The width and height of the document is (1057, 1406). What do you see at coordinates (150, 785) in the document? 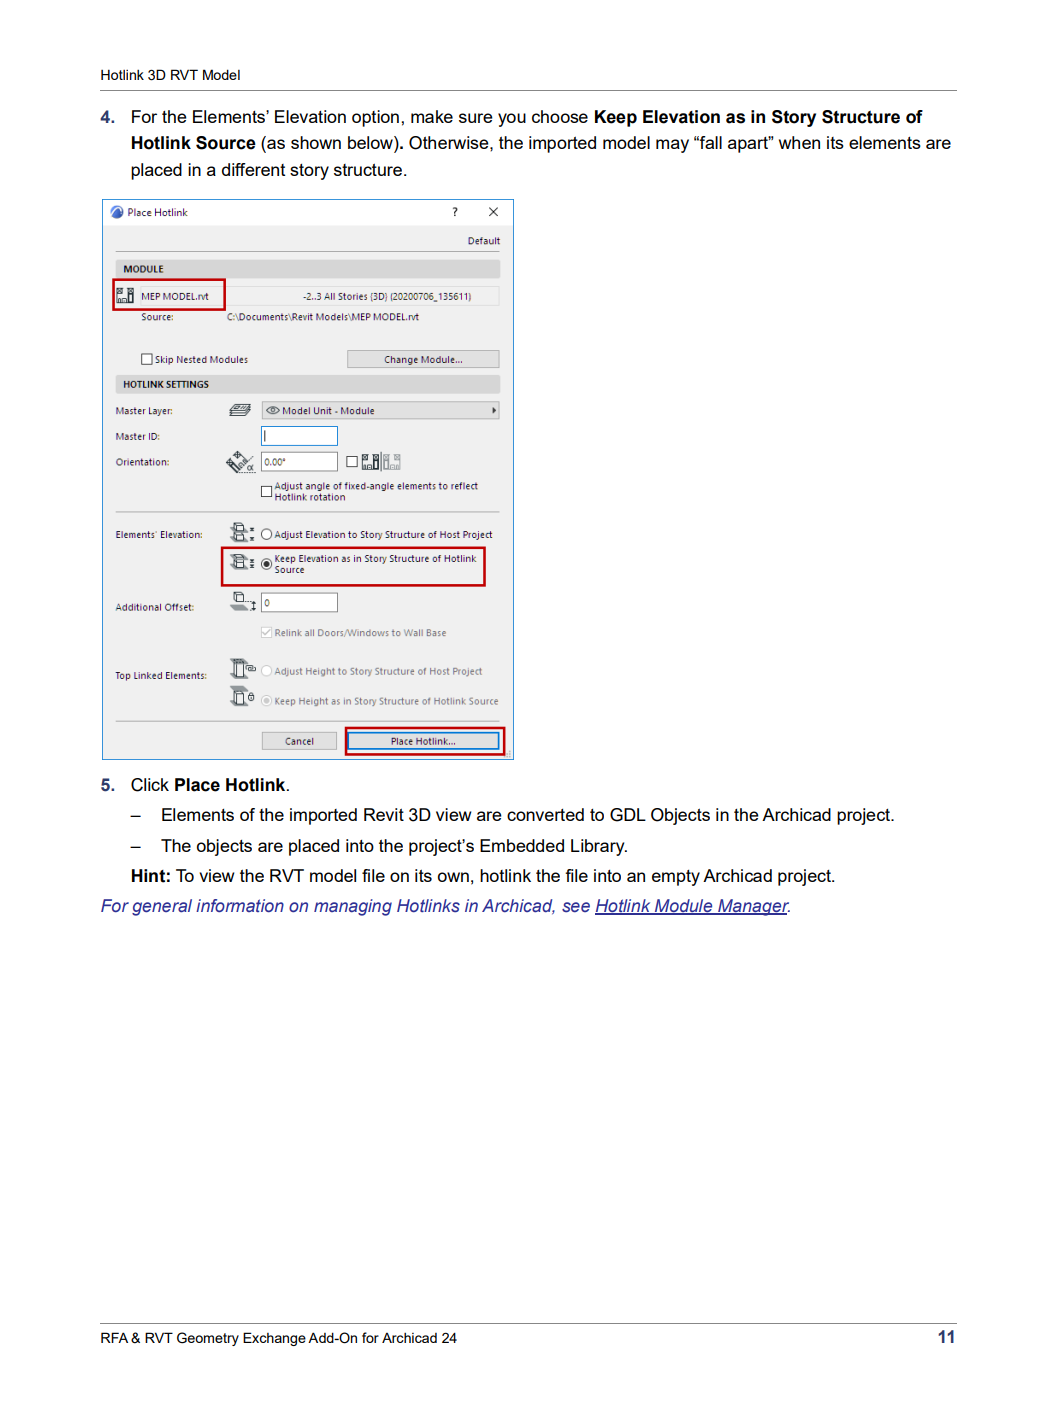
I see `Click` at bounding box center [150, 785].
